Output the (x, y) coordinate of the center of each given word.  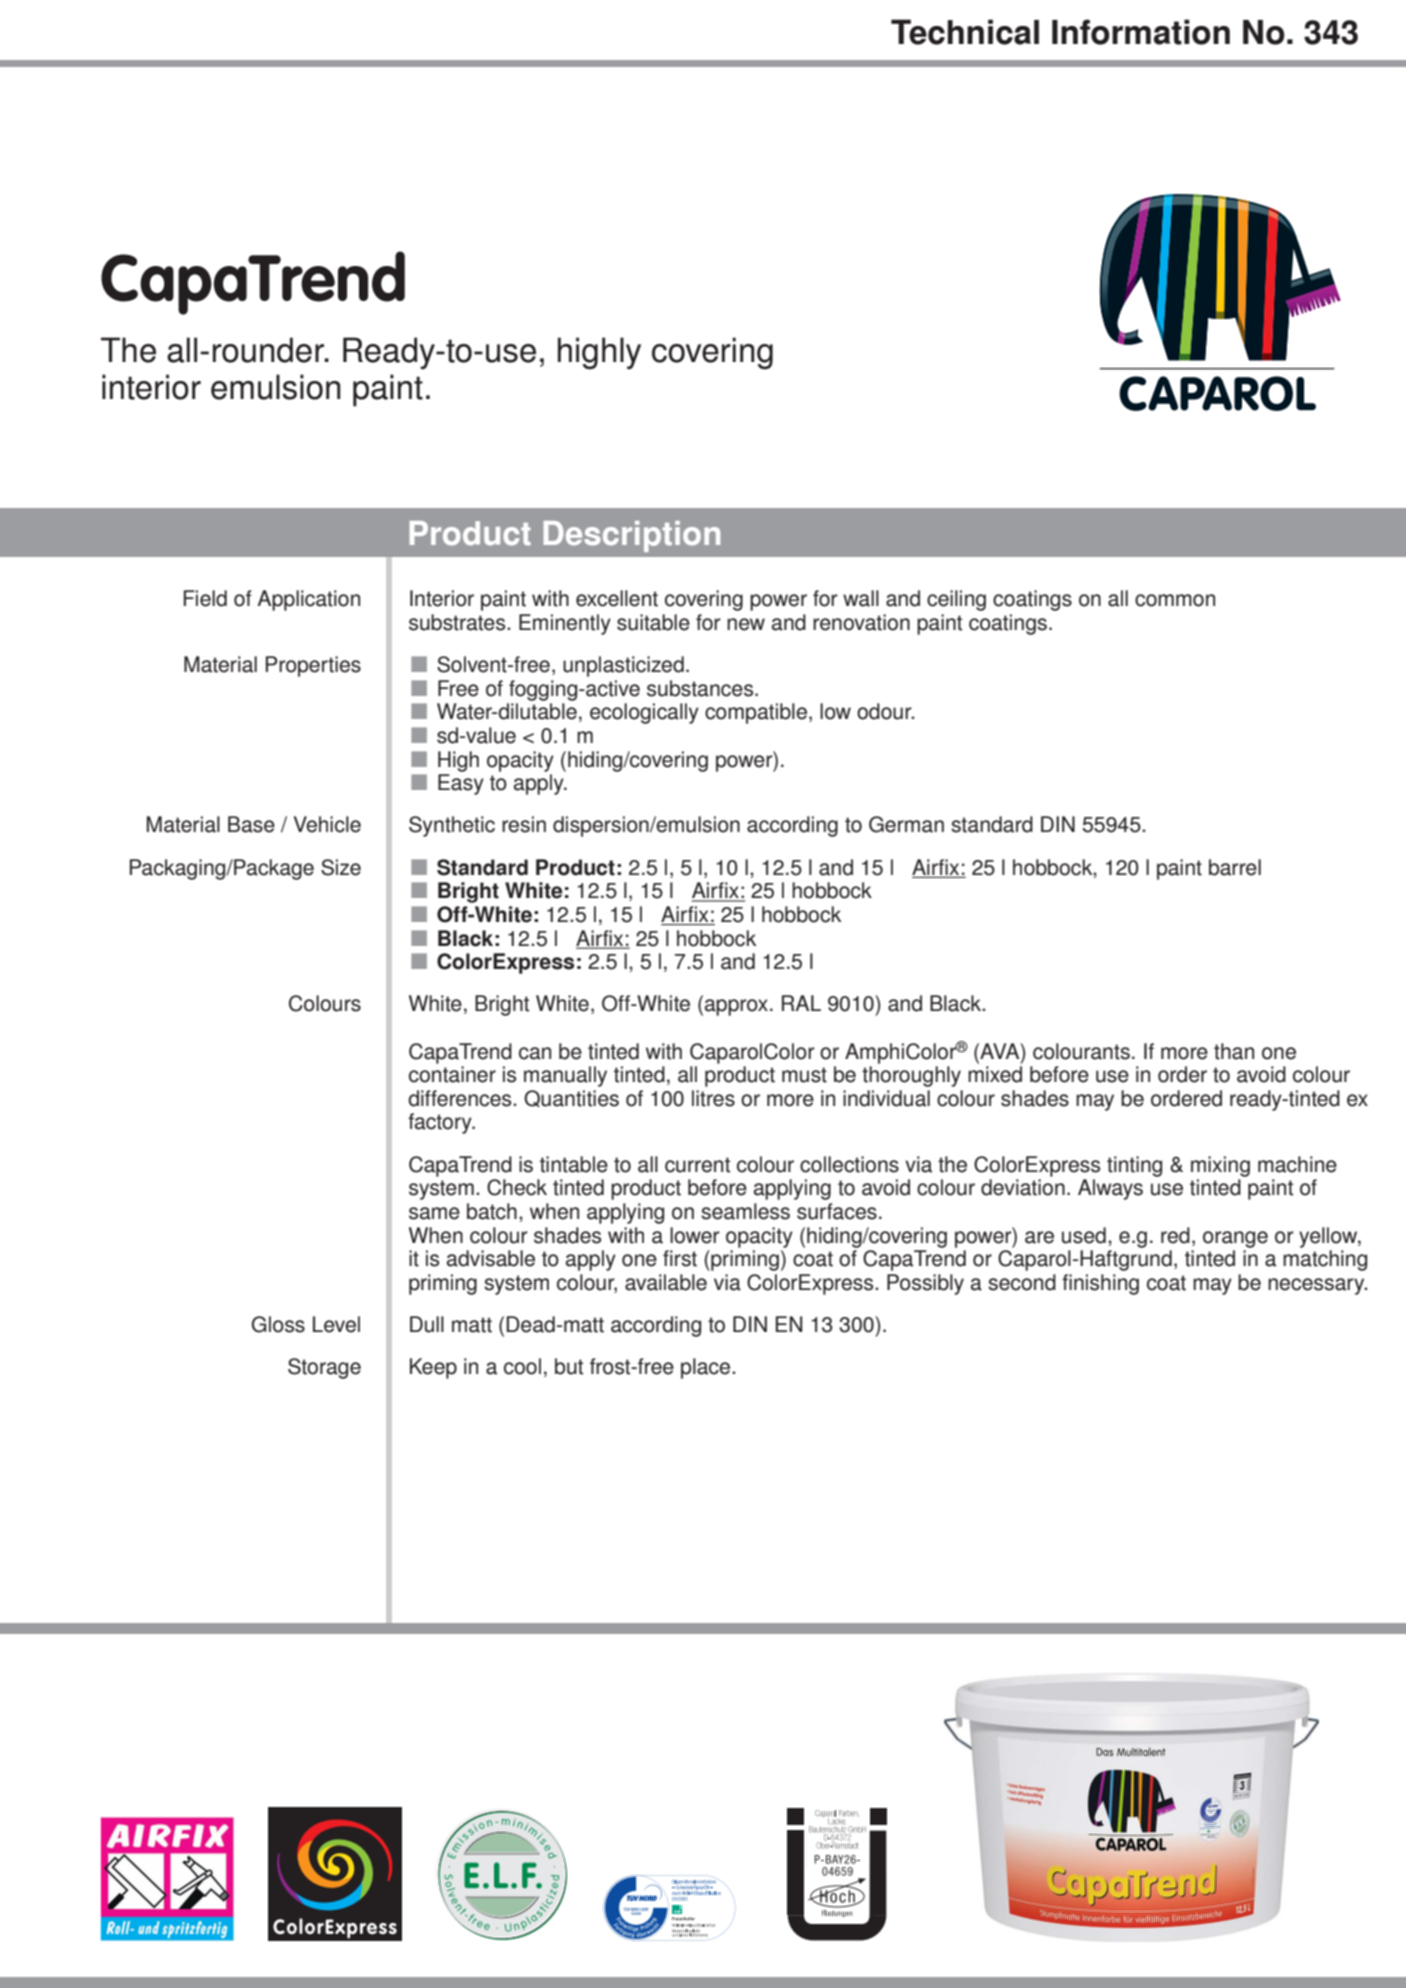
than (1234, 1051)
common (1175, 600)
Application (308, 600)
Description (632, 536)
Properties (313, 666)
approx (736, 1007)
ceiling (956, 600)
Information (1141, 32)
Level (336, 1324)
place (707, 1368)
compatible (756, 713)
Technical (965, 32)
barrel (1235, 867)
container (452, 1074)
